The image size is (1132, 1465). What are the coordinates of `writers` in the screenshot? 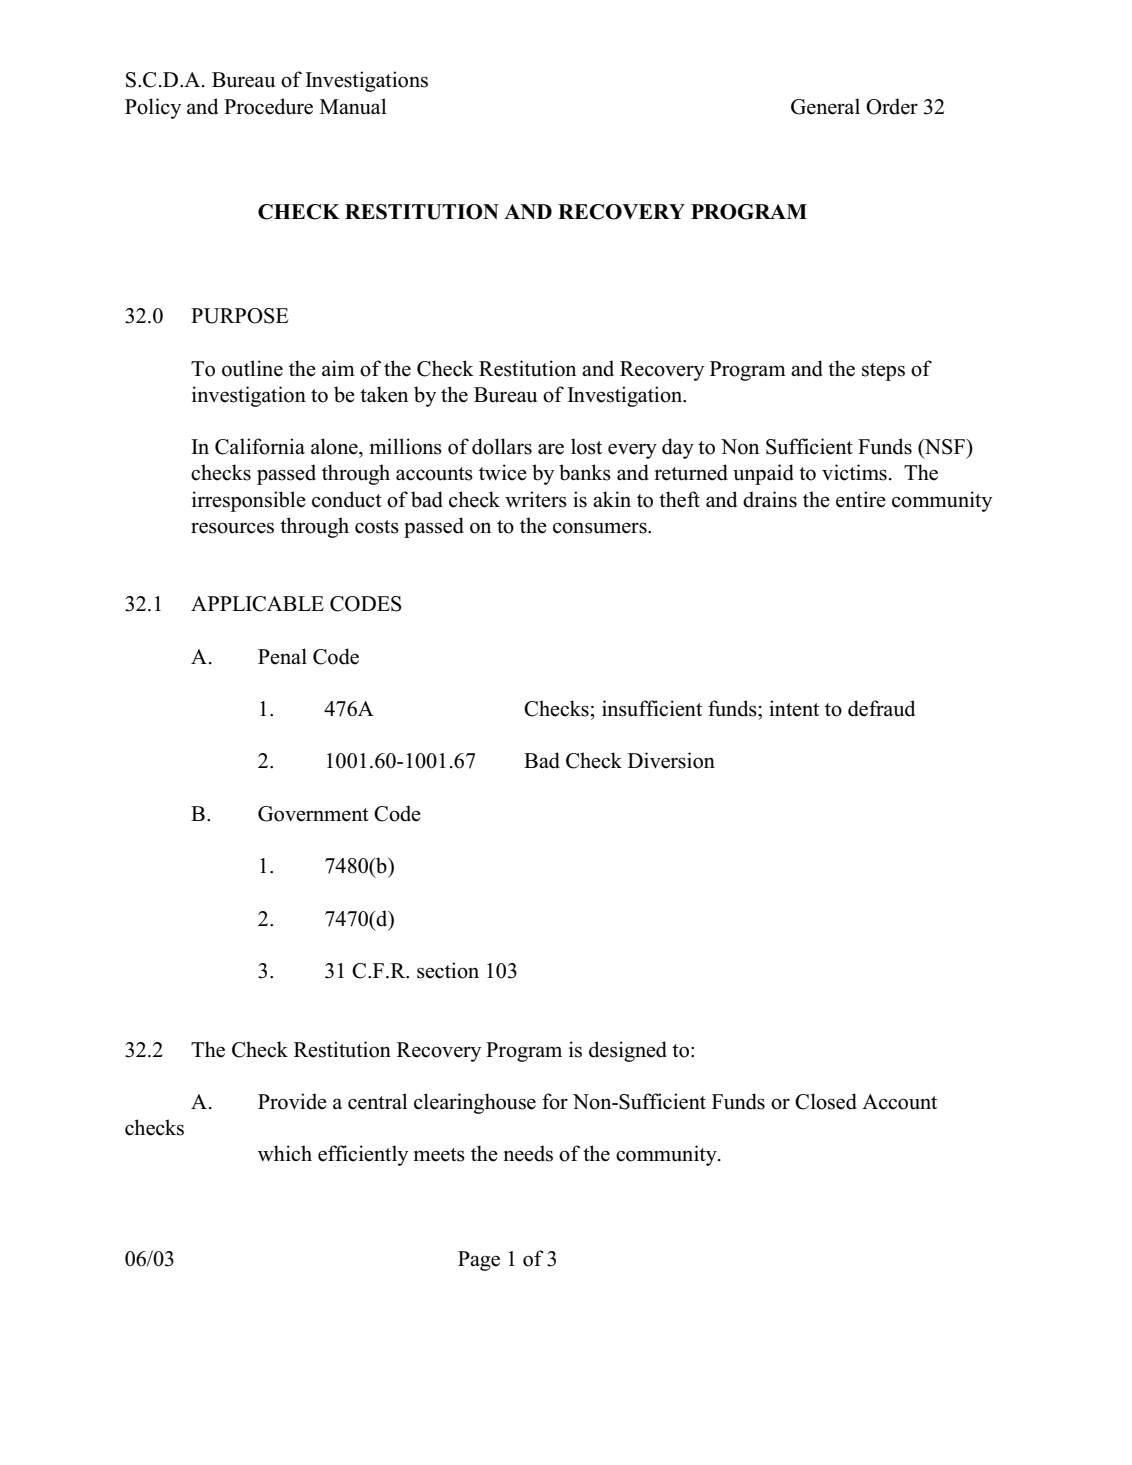 It's located at (536, 499).
